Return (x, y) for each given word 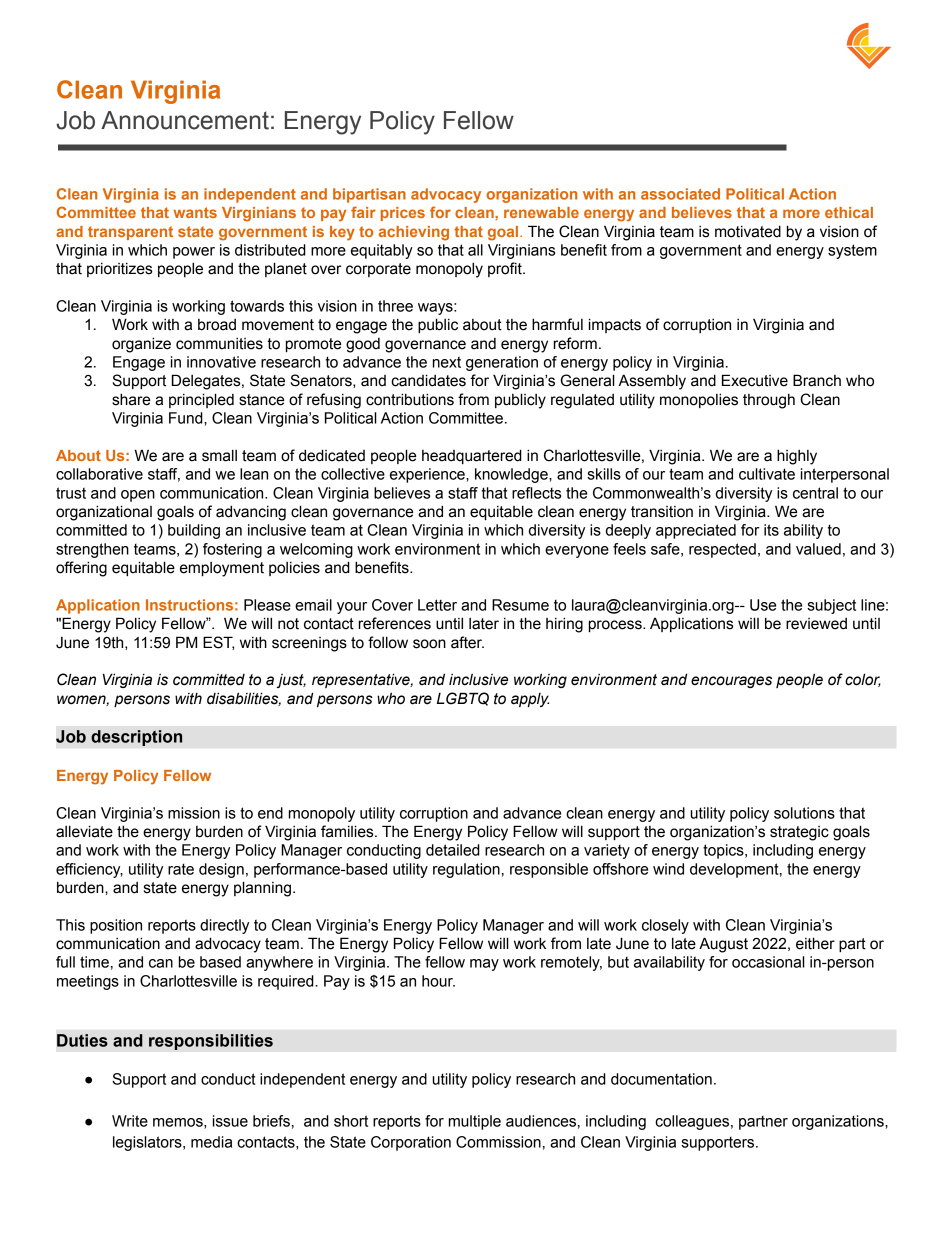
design (221, 870)
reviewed (816, 624)
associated (680, 194)
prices (403, 214)
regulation (466, 870)
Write (130, 1121)
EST (218, 643)
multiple (475, 1122)
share (131, 399)
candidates (428, 380)
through (769, 401)
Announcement (185, 120)
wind (668, 869)
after (467, 642)
